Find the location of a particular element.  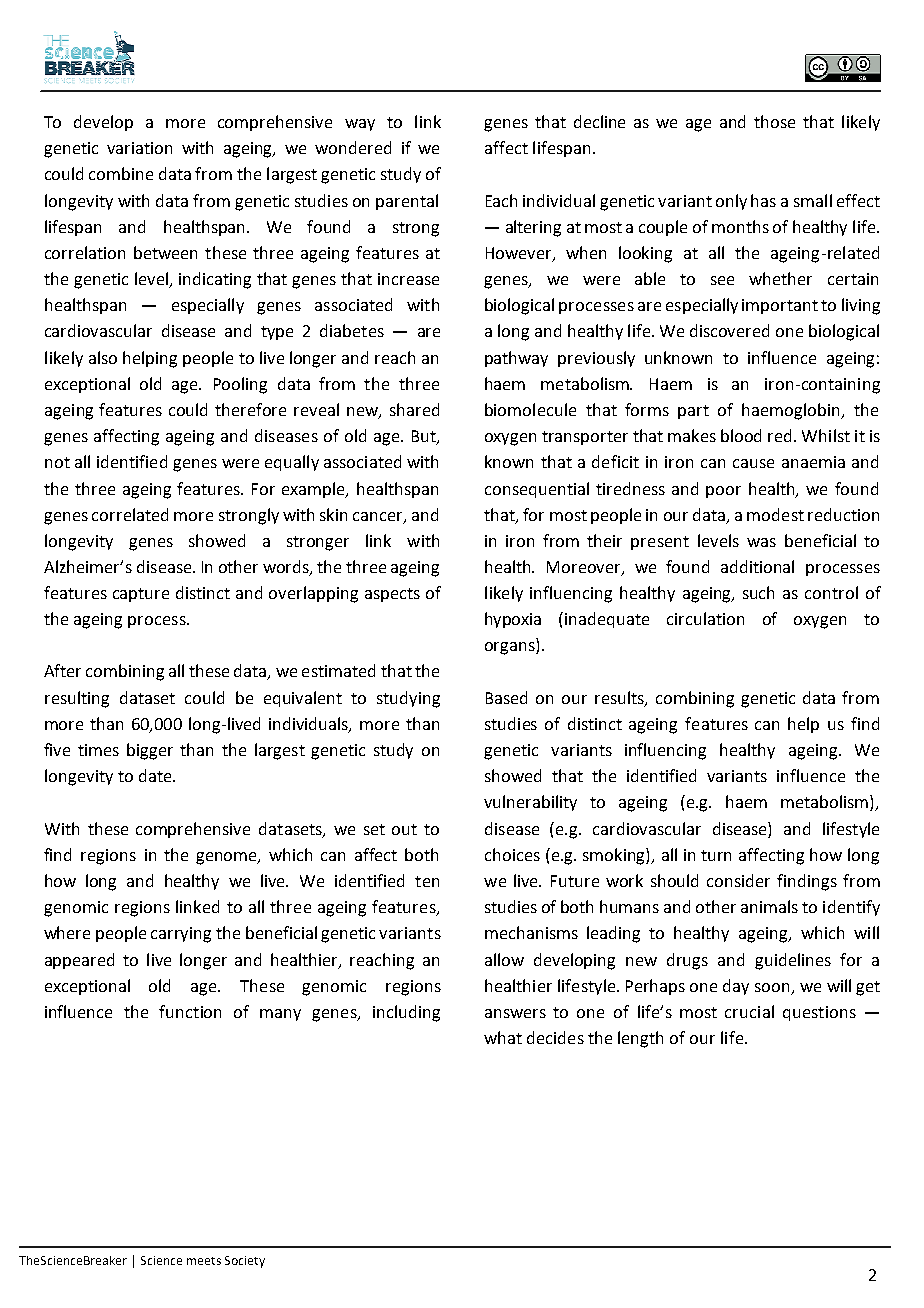

circulation is located at coordinates (705, 618).
